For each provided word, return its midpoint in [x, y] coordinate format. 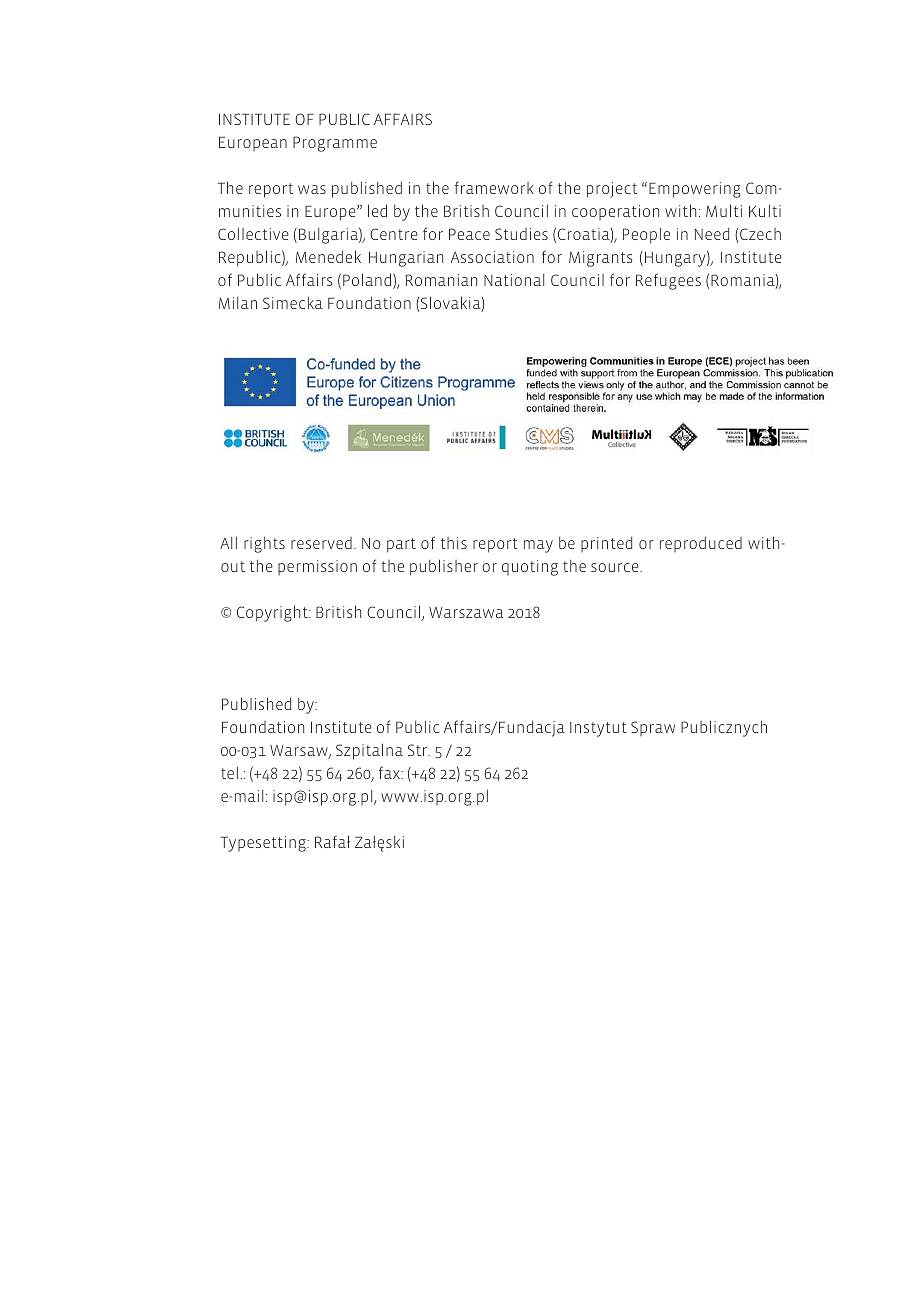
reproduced [701, 544]
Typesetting [264, 844]
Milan [238, 303]
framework [494, 187]
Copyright [273, 613]
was [312, 189]
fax [390, 772]
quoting [530, 568]
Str [419, 750]
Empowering [695, 190]
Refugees [668, 281]
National [514, 280]
